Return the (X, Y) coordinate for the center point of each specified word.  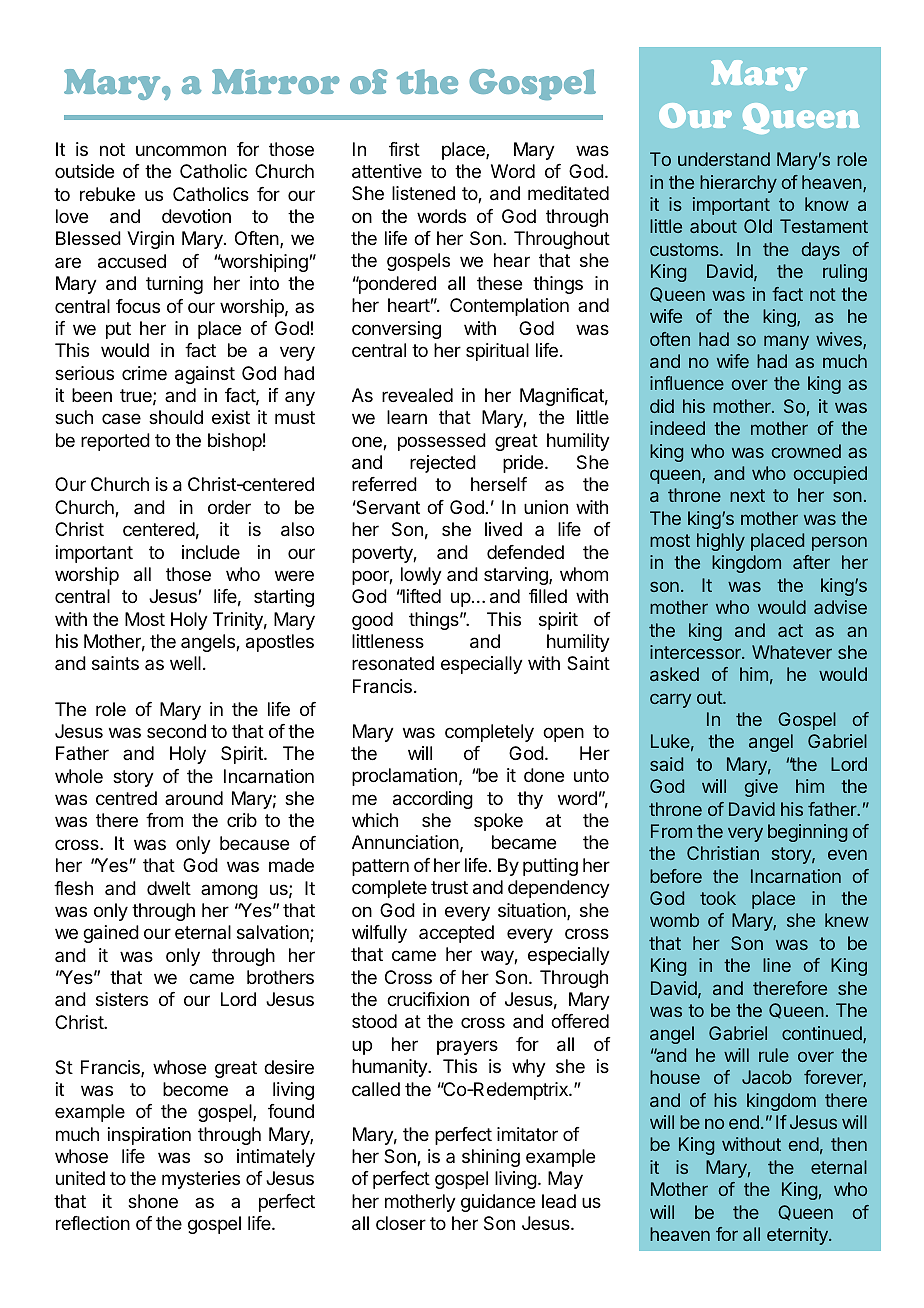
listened (423, 193)
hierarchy (738, 184)
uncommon (181, 150)
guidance (498, 1203)
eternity (798, 1236)
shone (153, 1201)
